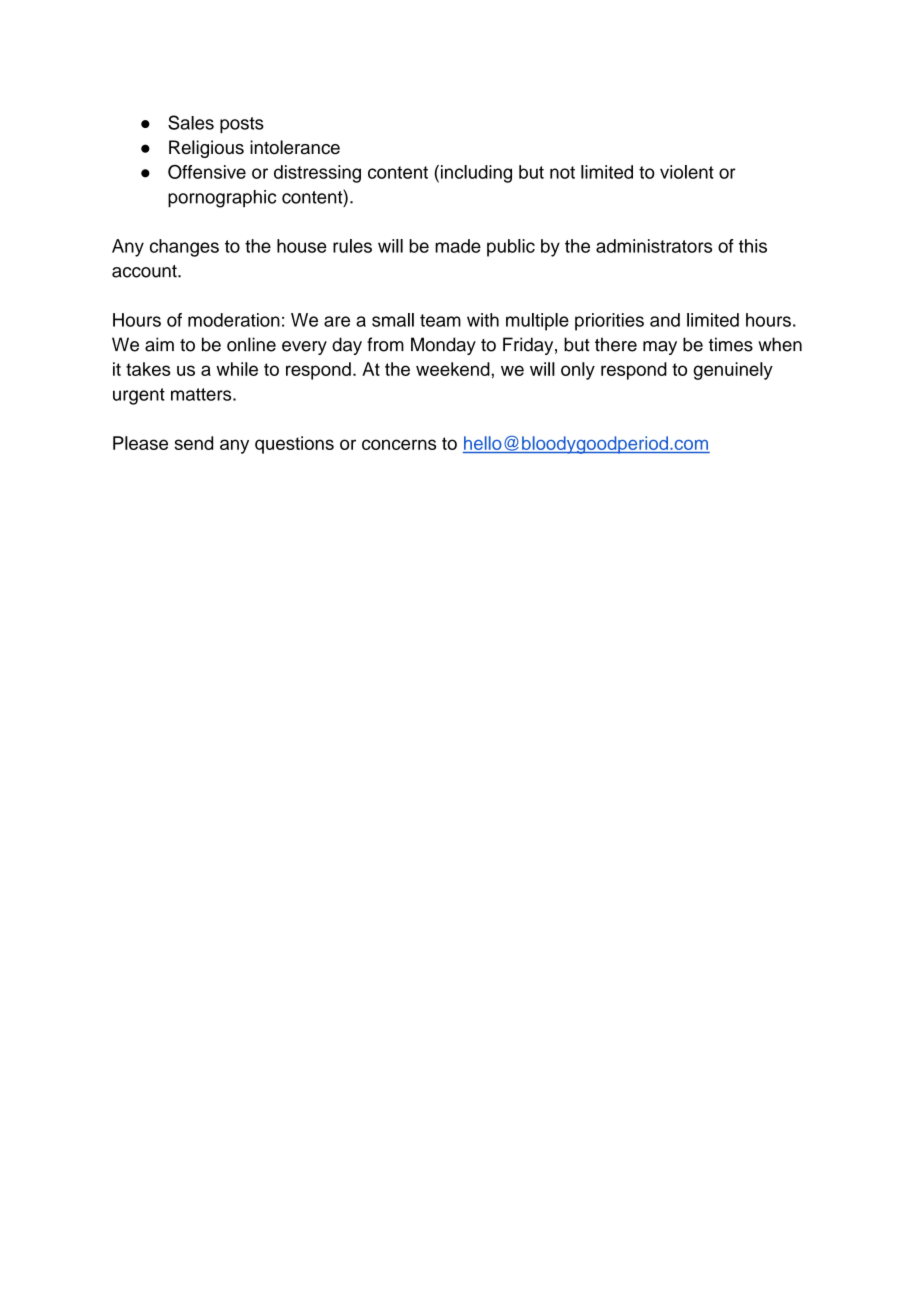 This screenshot has height=1307, width=924. Describe the element at coordinates (251, 344) in the screenshot. I see `online` at that location.
